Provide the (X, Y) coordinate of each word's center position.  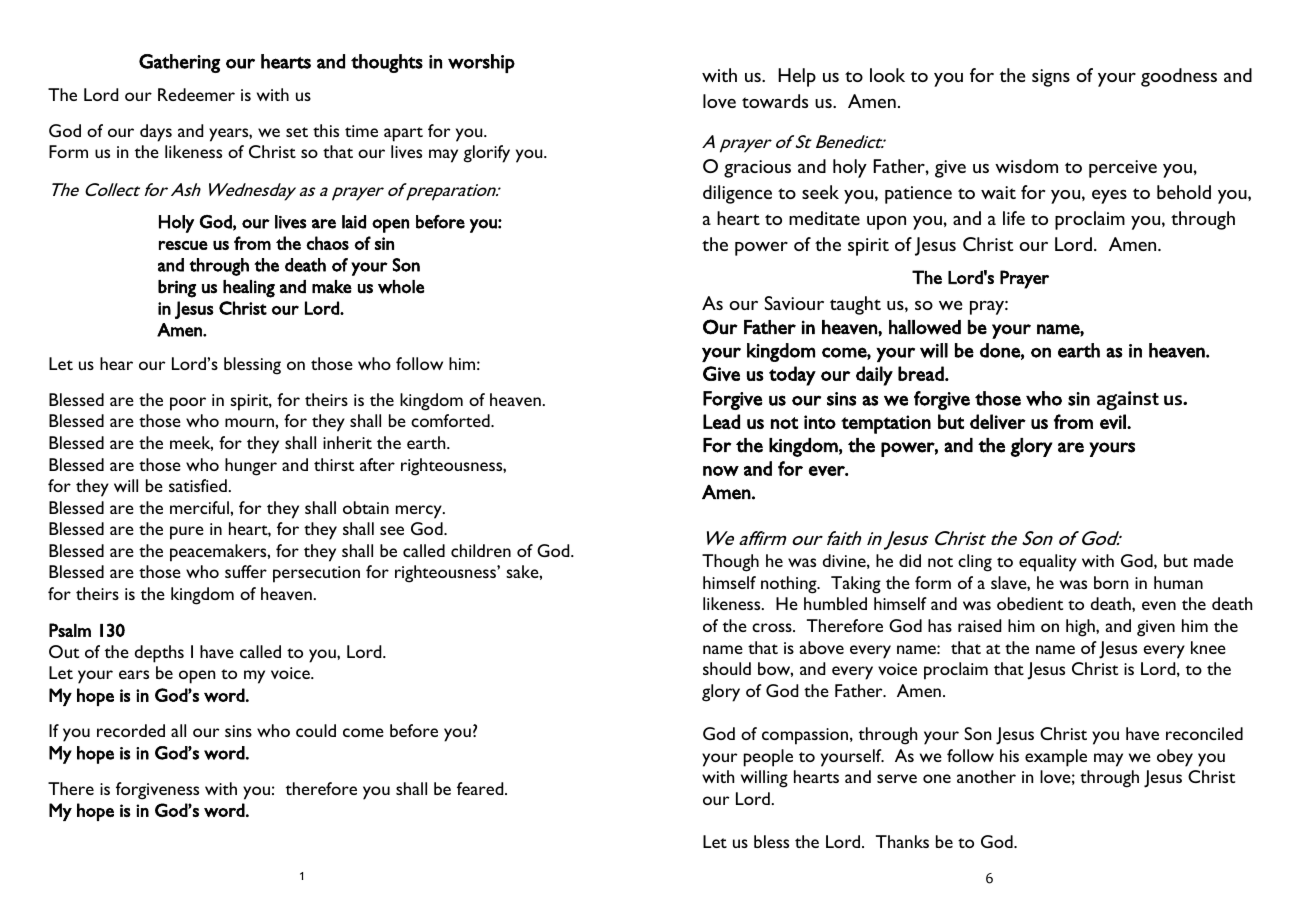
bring (177, 289)
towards (775, 101)
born (1111, 582)
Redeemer (196, 94)
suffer (246, 571)
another (986, 776)
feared (481, 788)
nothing (790, 585)
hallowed (925, 327)
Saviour (794, 303)
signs (1051, 78)
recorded (131, 730)
